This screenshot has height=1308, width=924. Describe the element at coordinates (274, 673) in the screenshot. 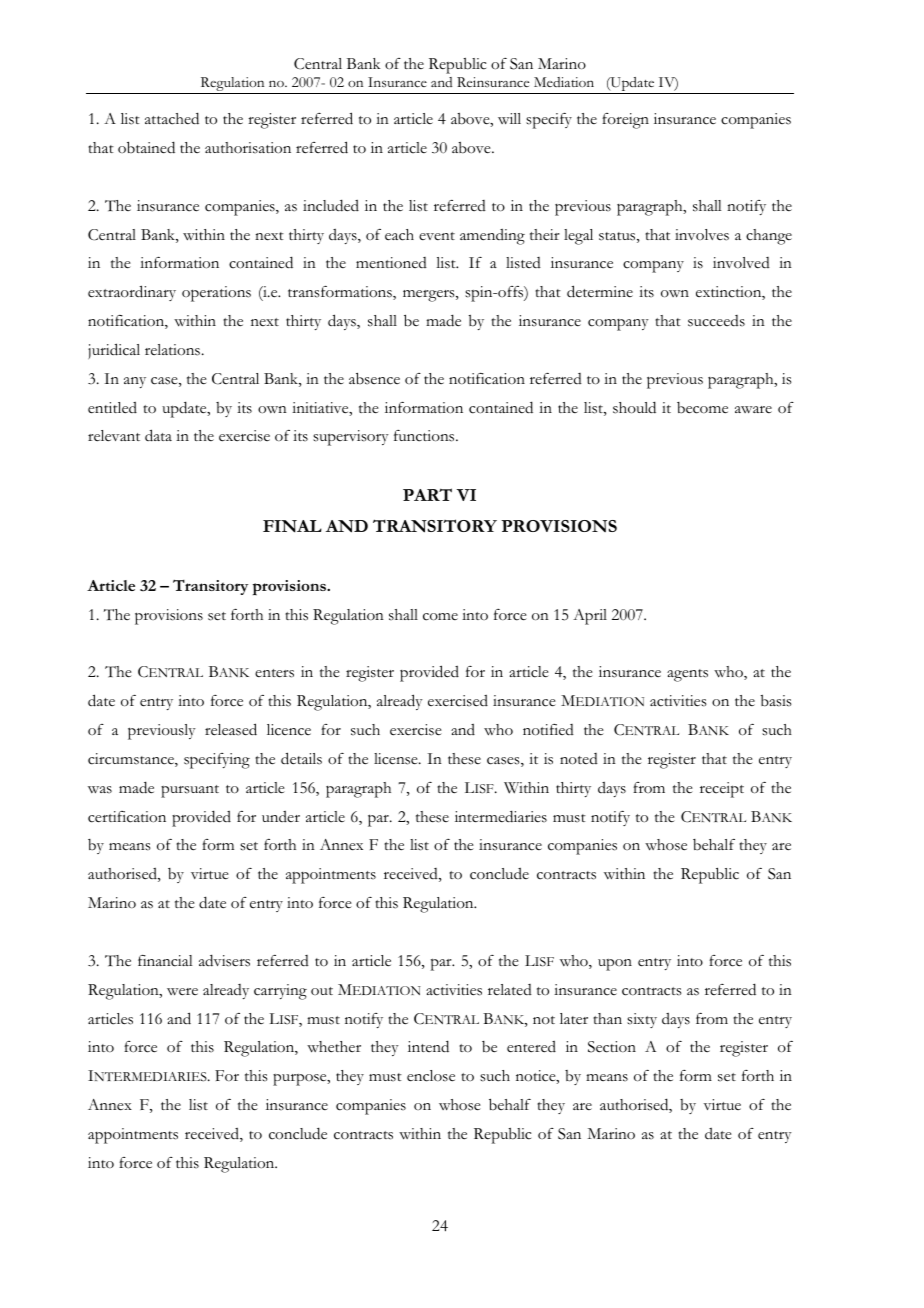

I see `enters` at that location.
